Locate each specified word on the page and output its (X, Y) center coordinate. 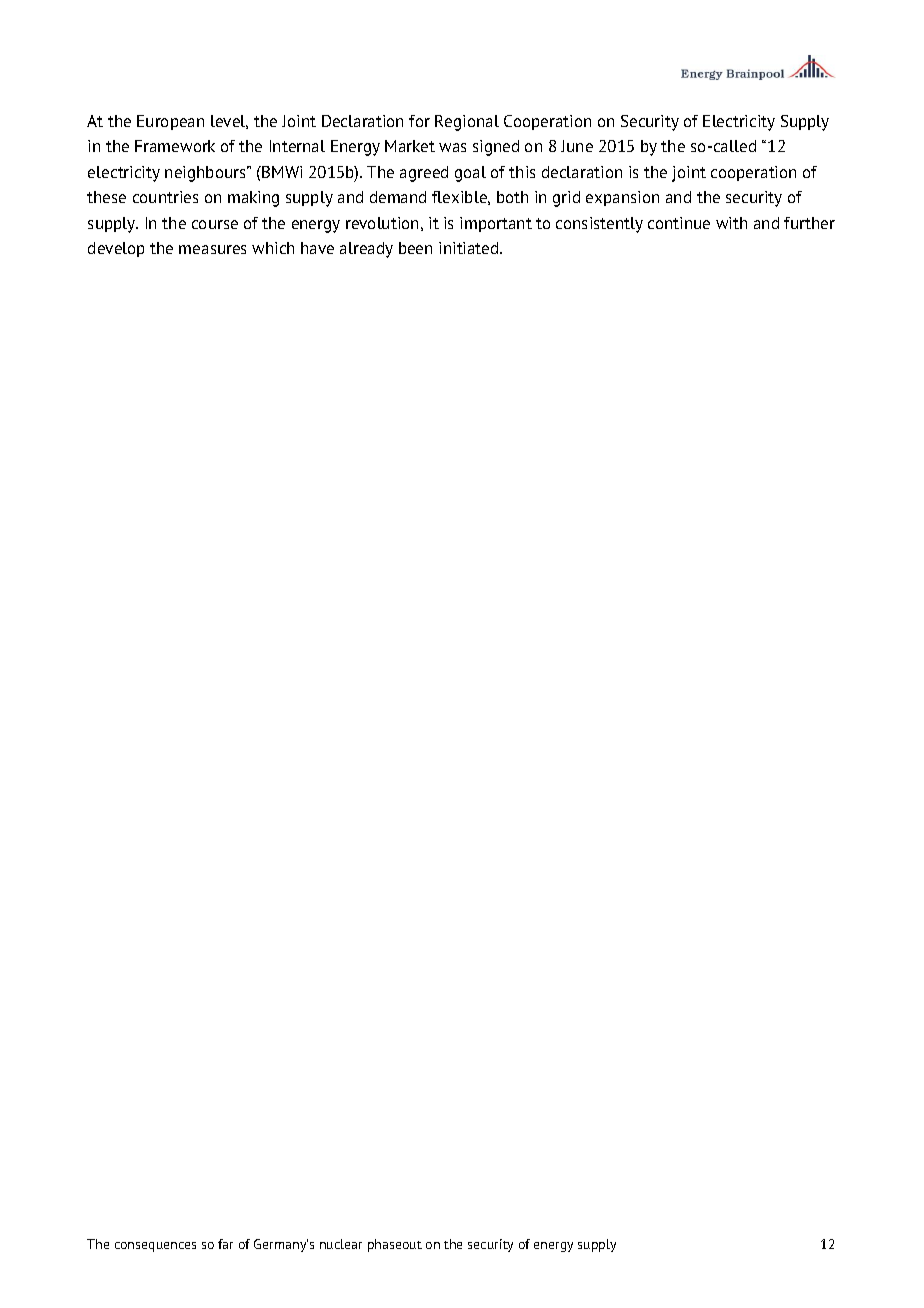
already (366, 250)
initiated (470, 248)
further (809, 223)
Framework (175, 146)
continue (679, 223)
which (273, 248)
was (452, 147)
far (225, 1244)
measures (212, 249)
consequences (155, 1247)
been (415, 248)
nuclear (341, 1244)
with (731, 223)
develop (116, 249)
